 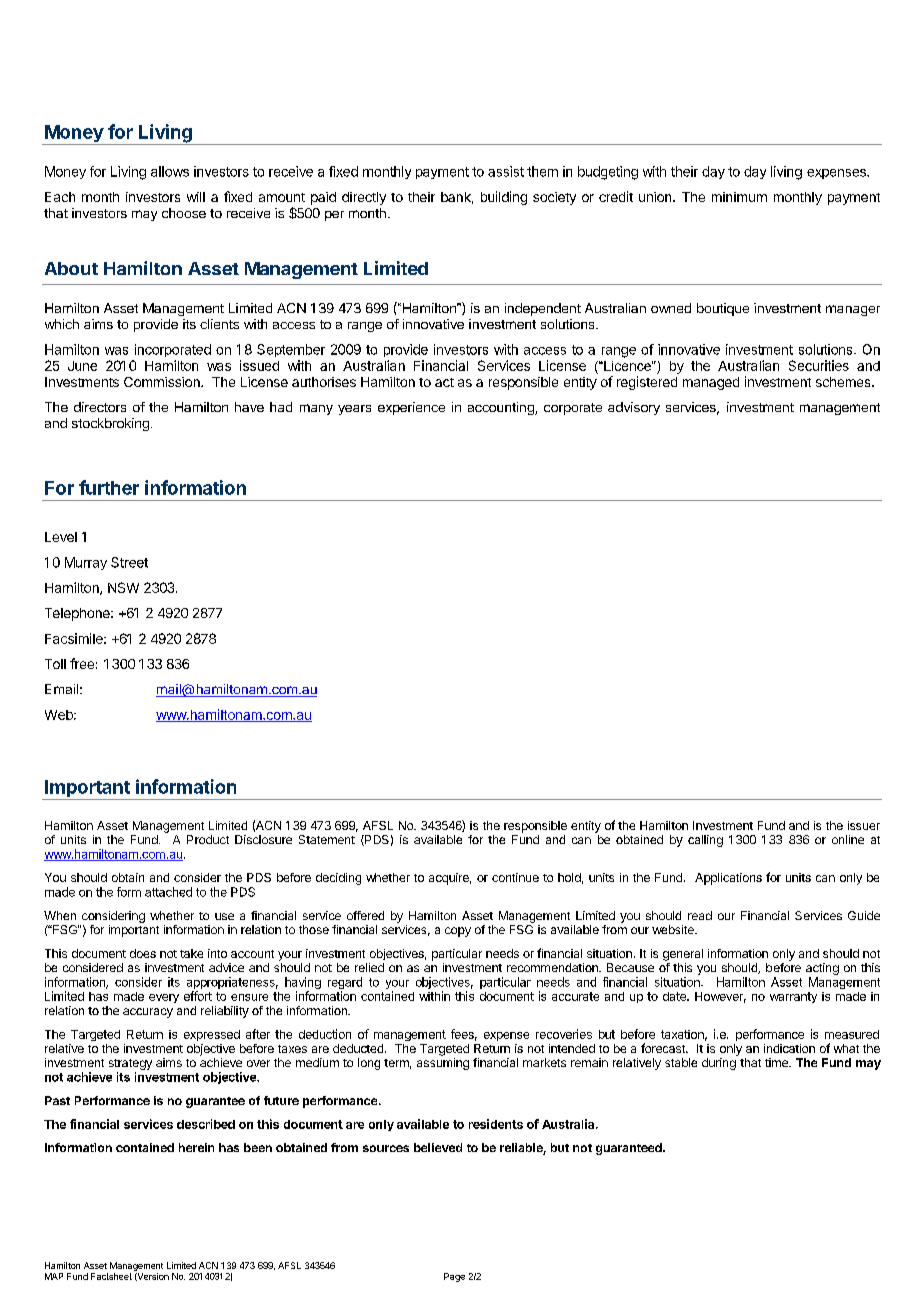 What do you see at coordinates (504, 198) in the document?
I see `building` at bounding box center [504, 198].
